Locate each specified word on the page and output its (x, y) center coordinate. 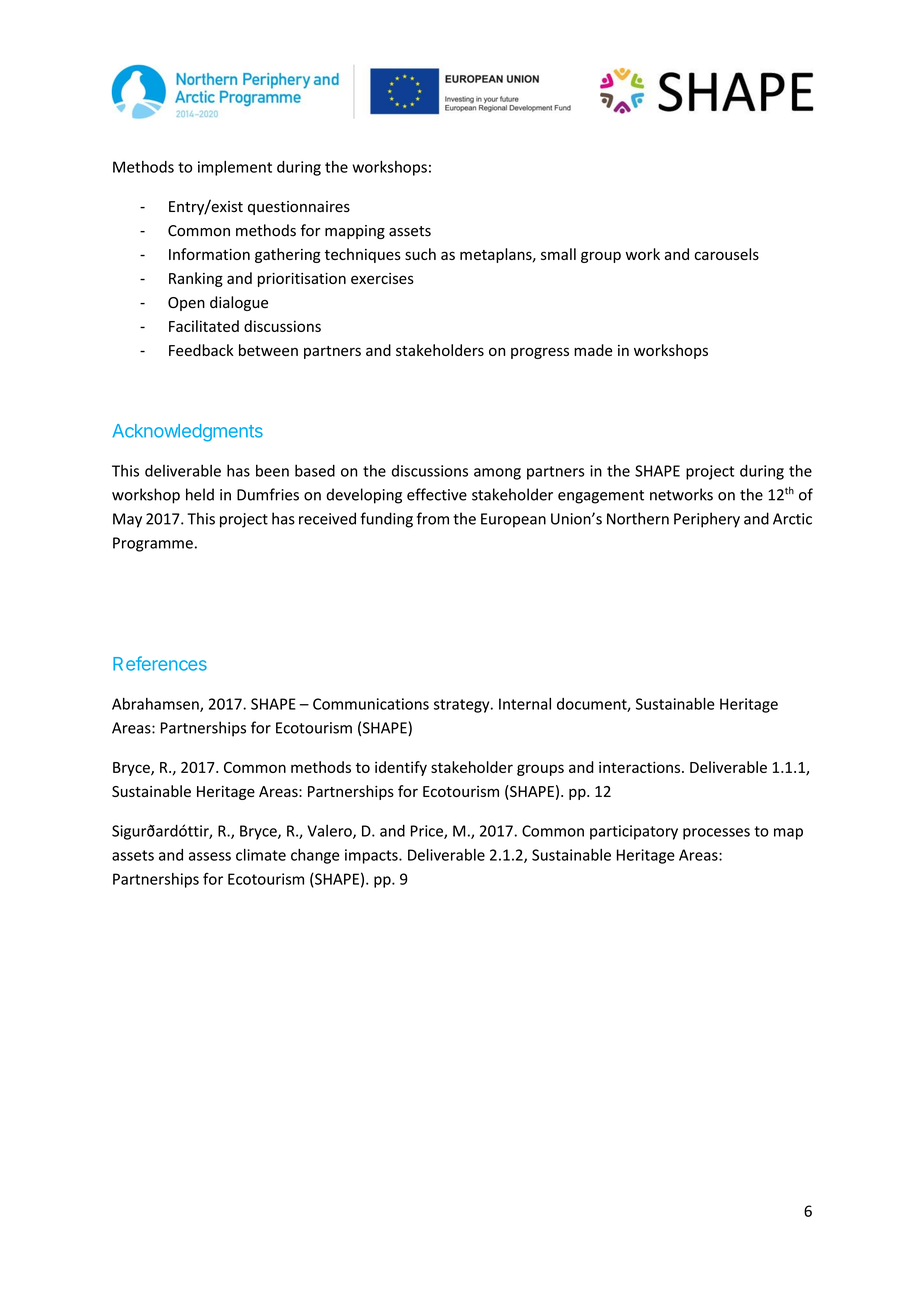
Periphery (707, 520)
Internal (525, 704)
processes (716, 834)
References (160, 663)
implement (235, 168)
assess (210, 856)
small (558, 254)
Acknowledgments (187, 433)
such (420, 254)
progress (540, 353)
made (593, 350)
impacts (372, 856)
